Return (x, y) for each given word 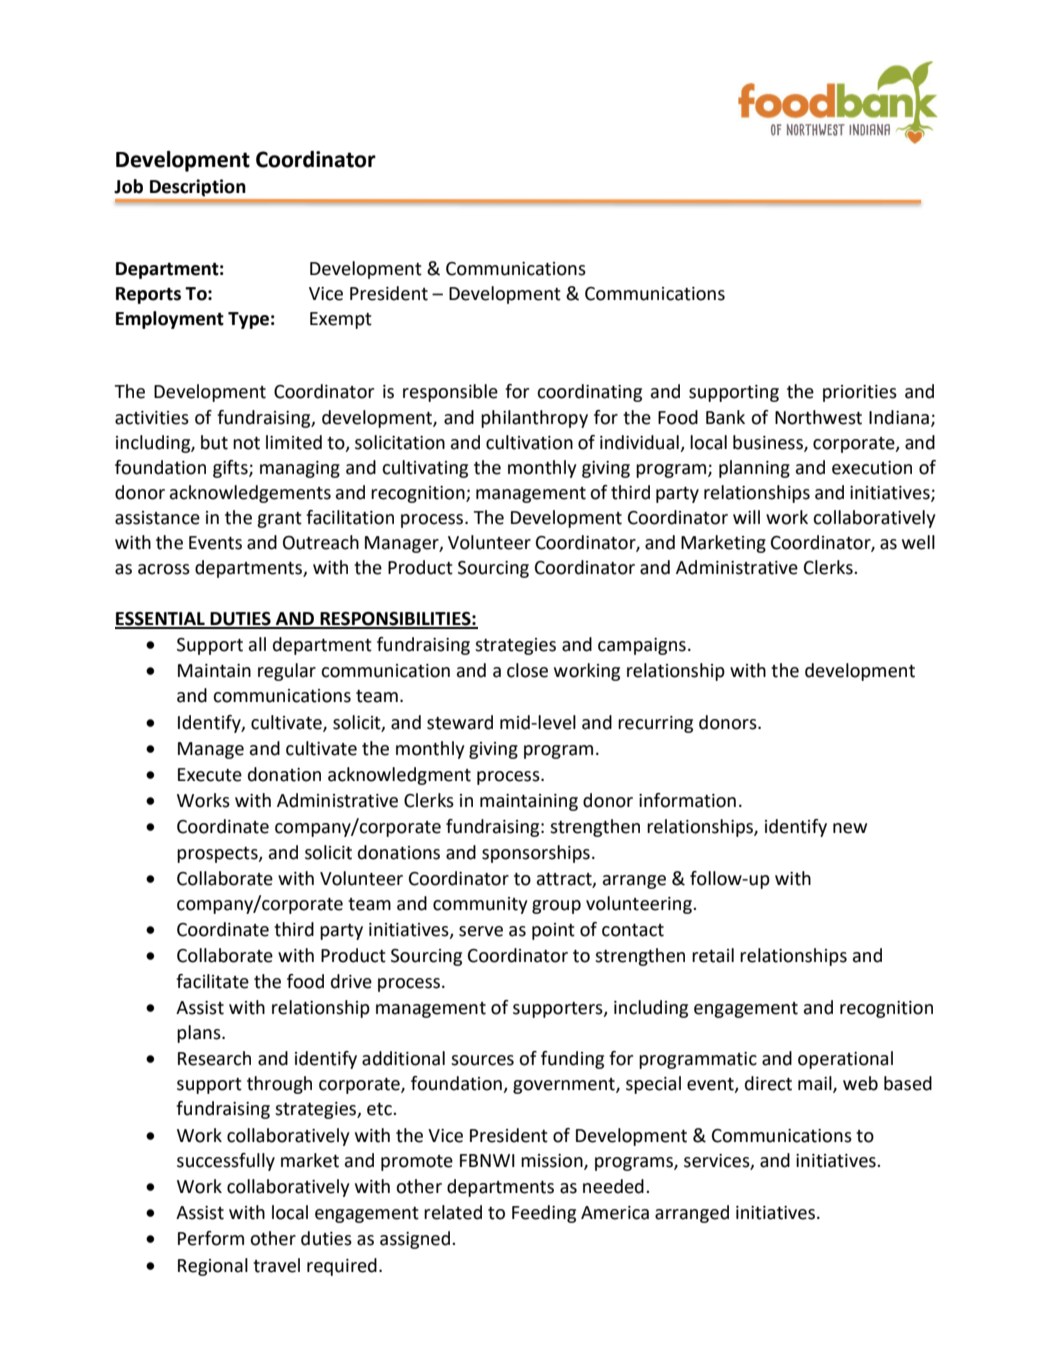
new (850, 828)
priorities (860, 393)
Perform (211, 1238)
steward (460, 722)
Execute (210, 775)
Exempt (341, 320)
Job (128, 186)
